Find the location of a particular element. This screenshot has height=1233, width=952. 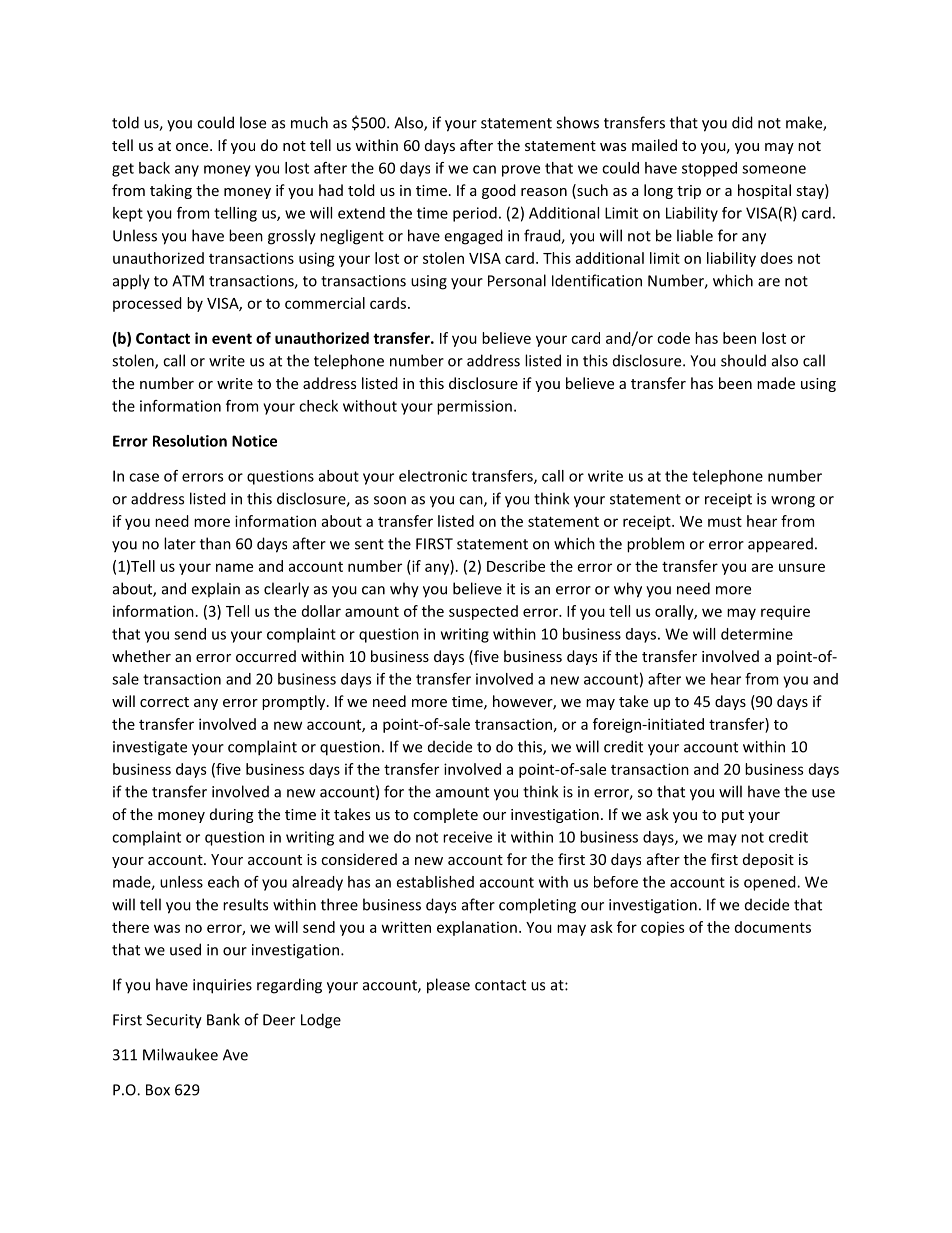

Milwaukee is located at coordinates (180, 1054).
